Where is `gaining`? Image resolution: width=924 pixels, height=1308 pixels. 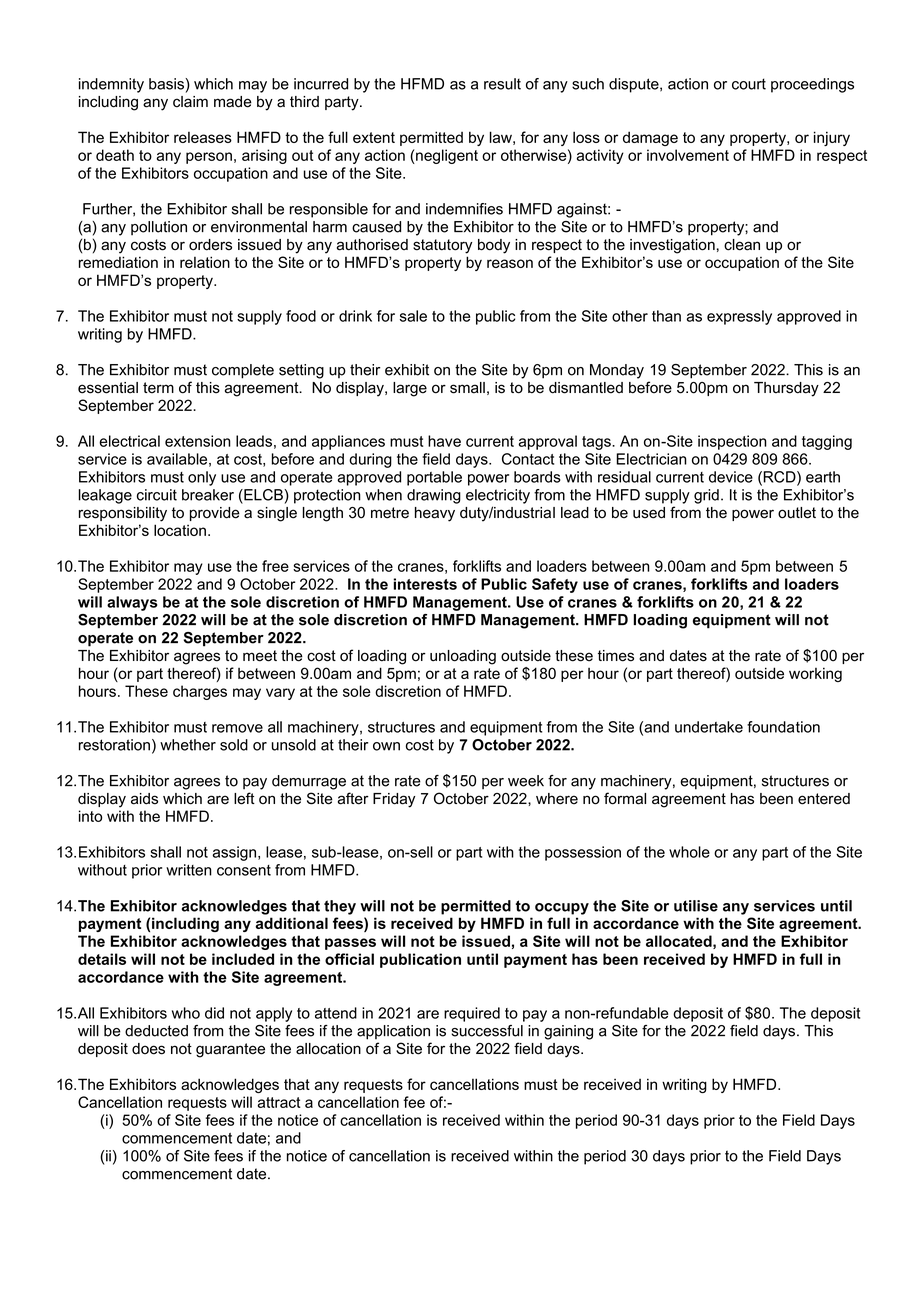 gaining is located at coordinates (568, 1032).
